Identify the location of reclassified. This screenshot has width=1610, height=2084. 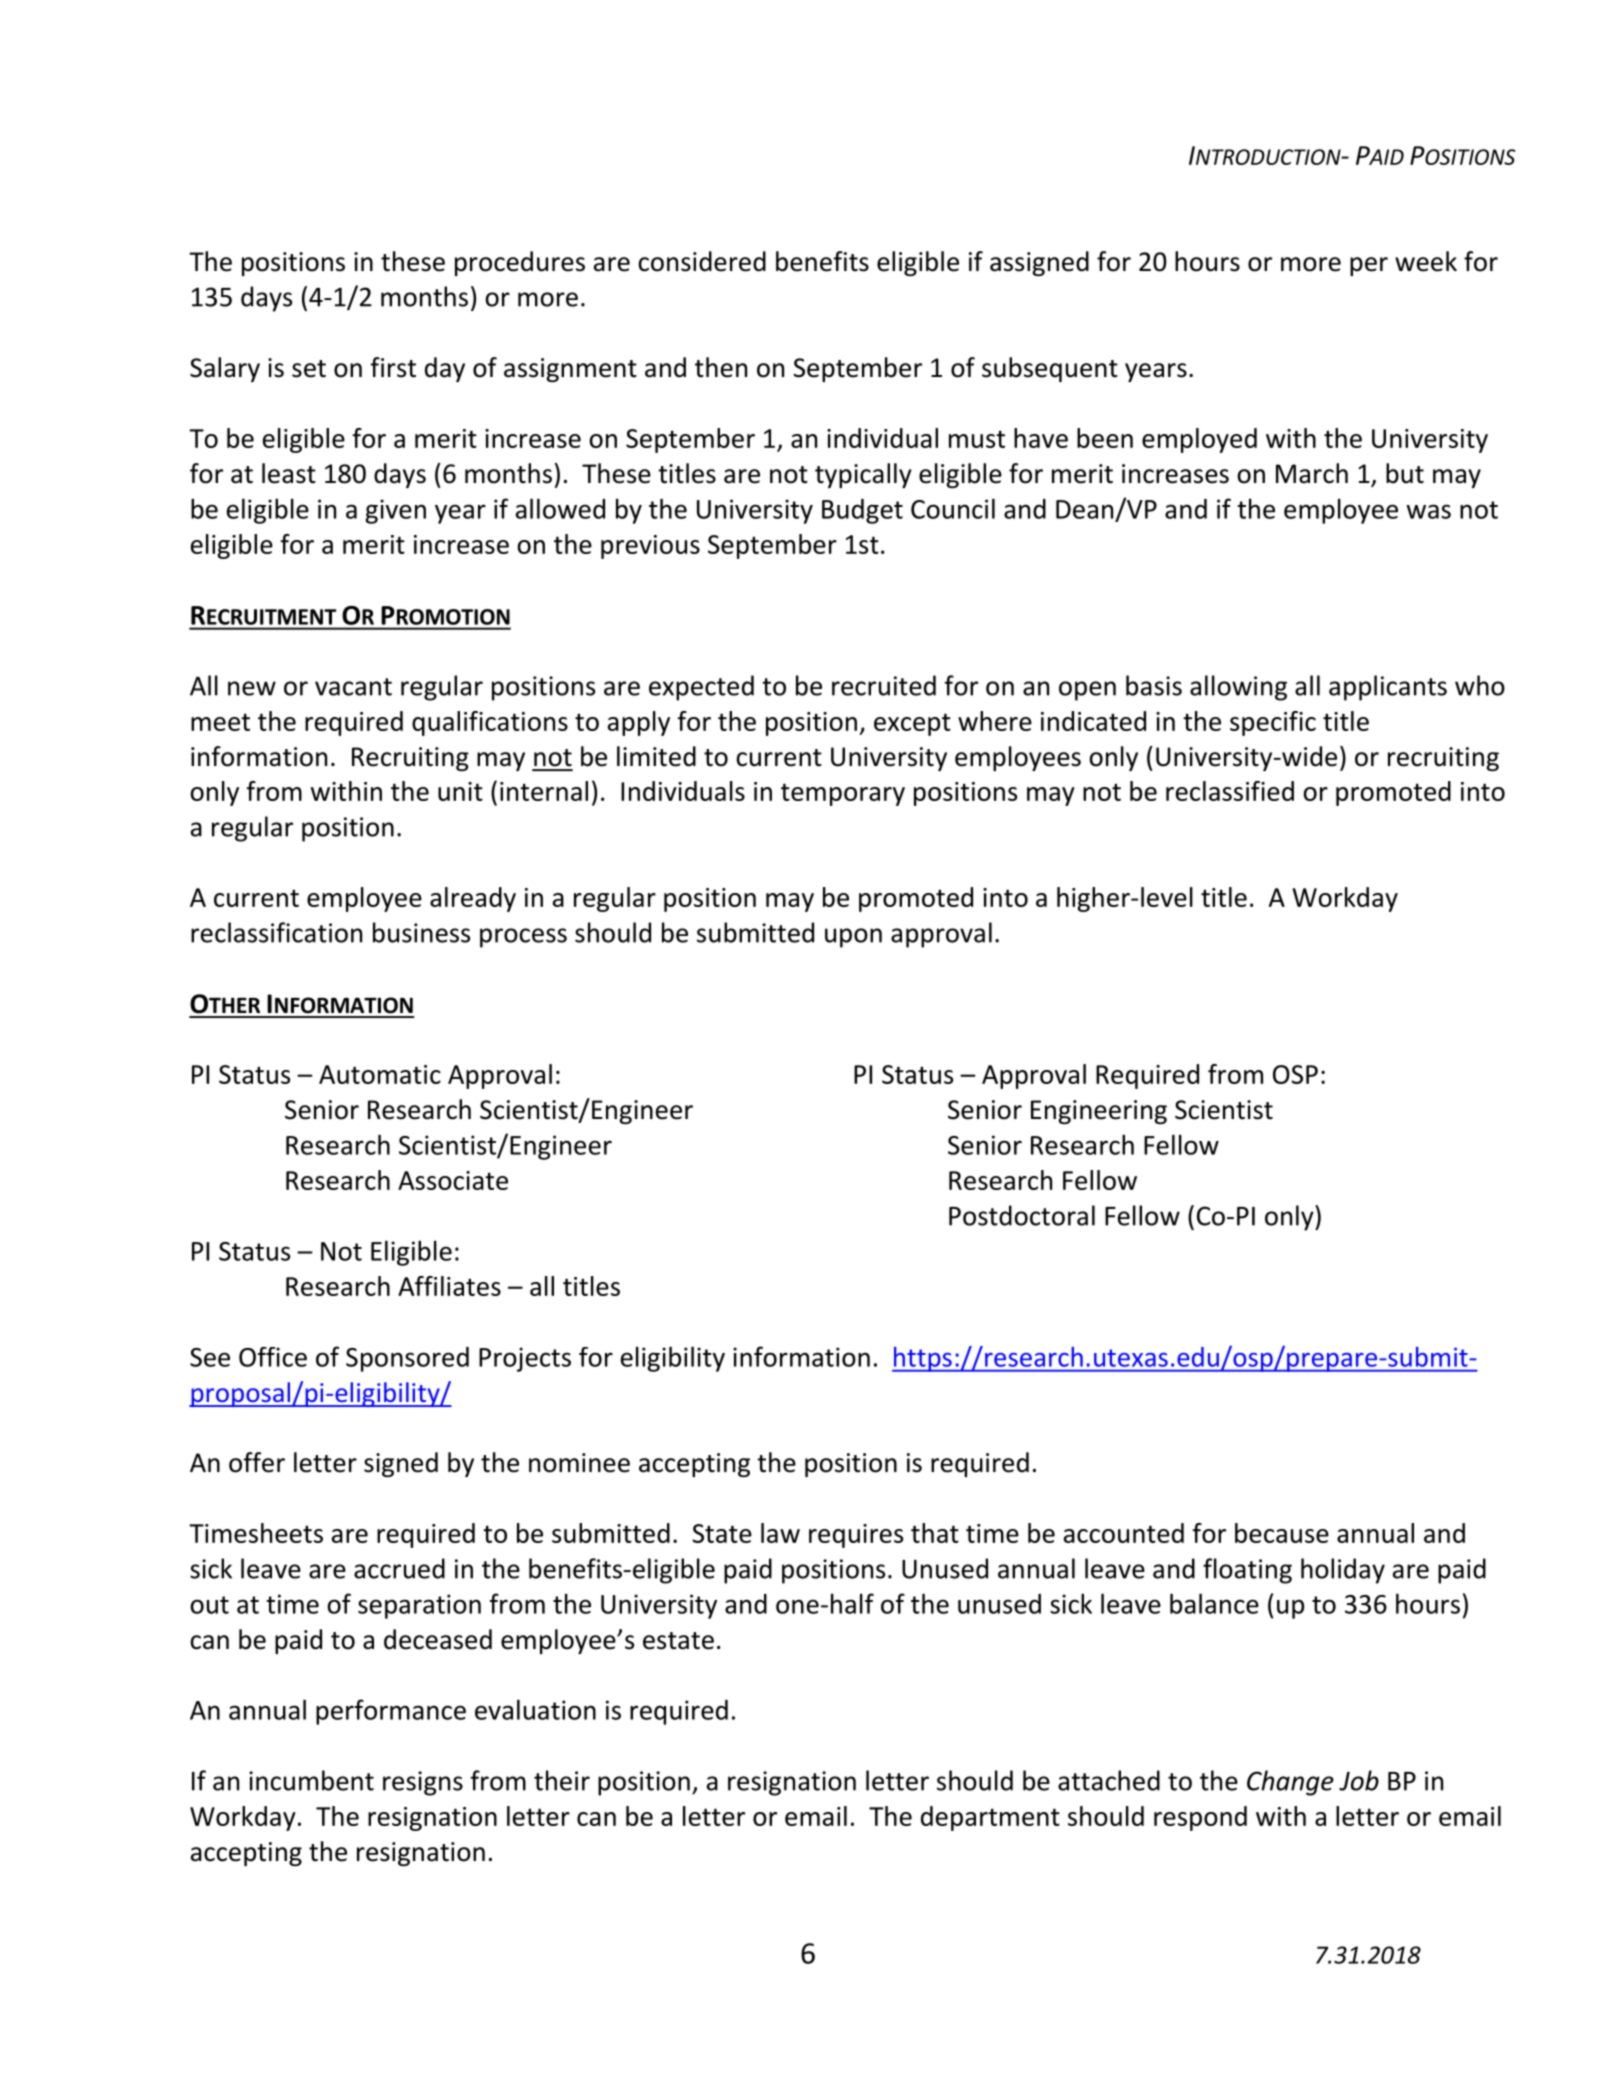
(1230, 791).
